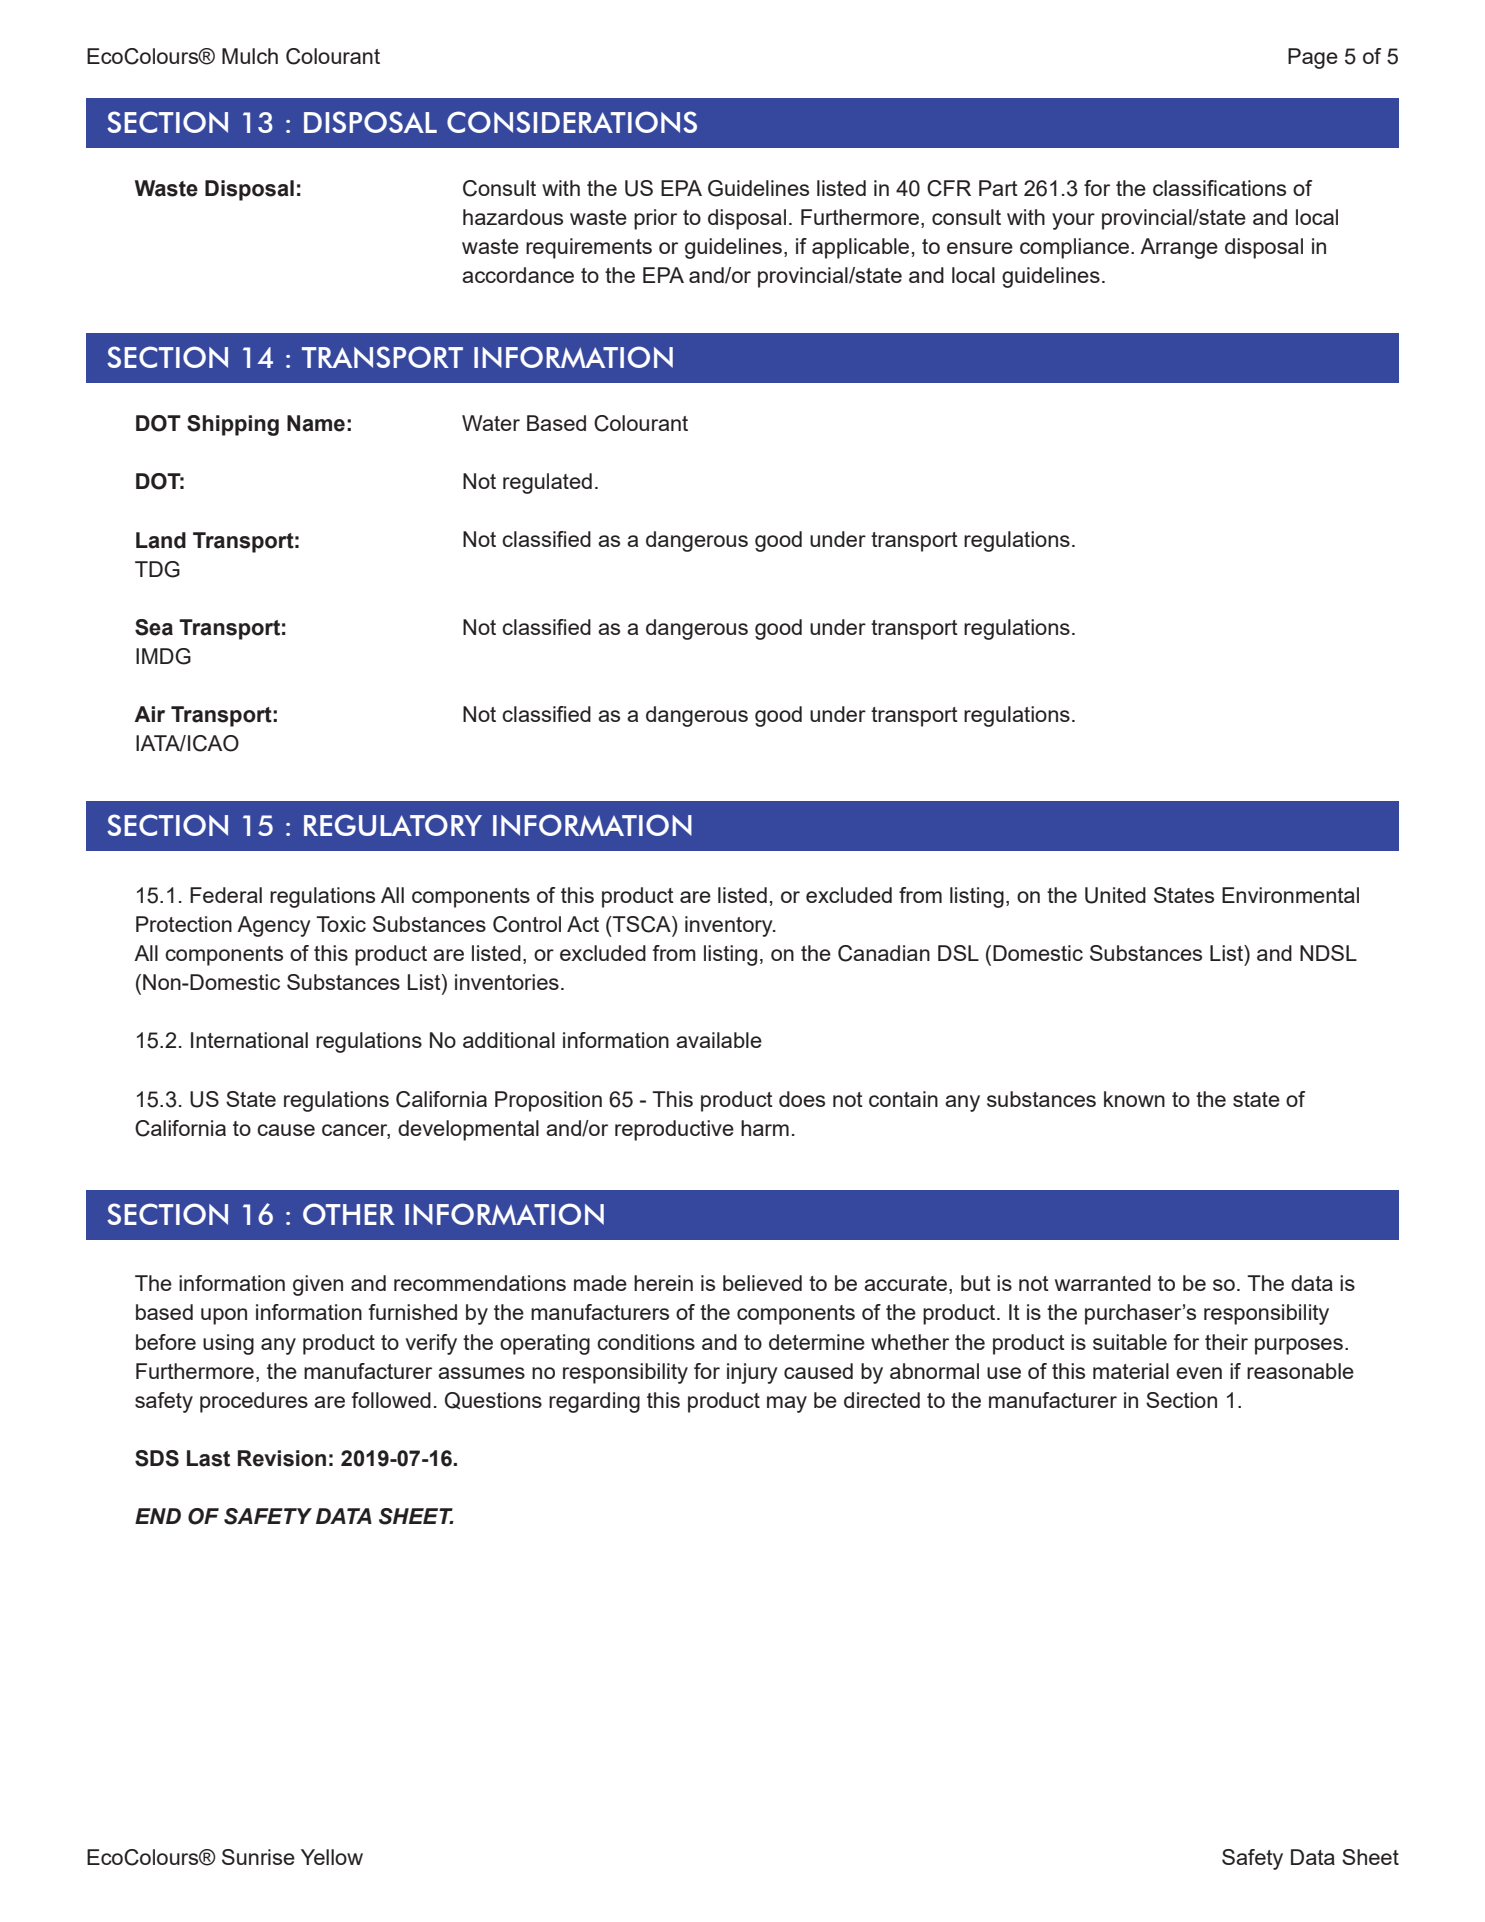 The image size is (1485, 1922). I want to click on believed, so click(762, 1283).
